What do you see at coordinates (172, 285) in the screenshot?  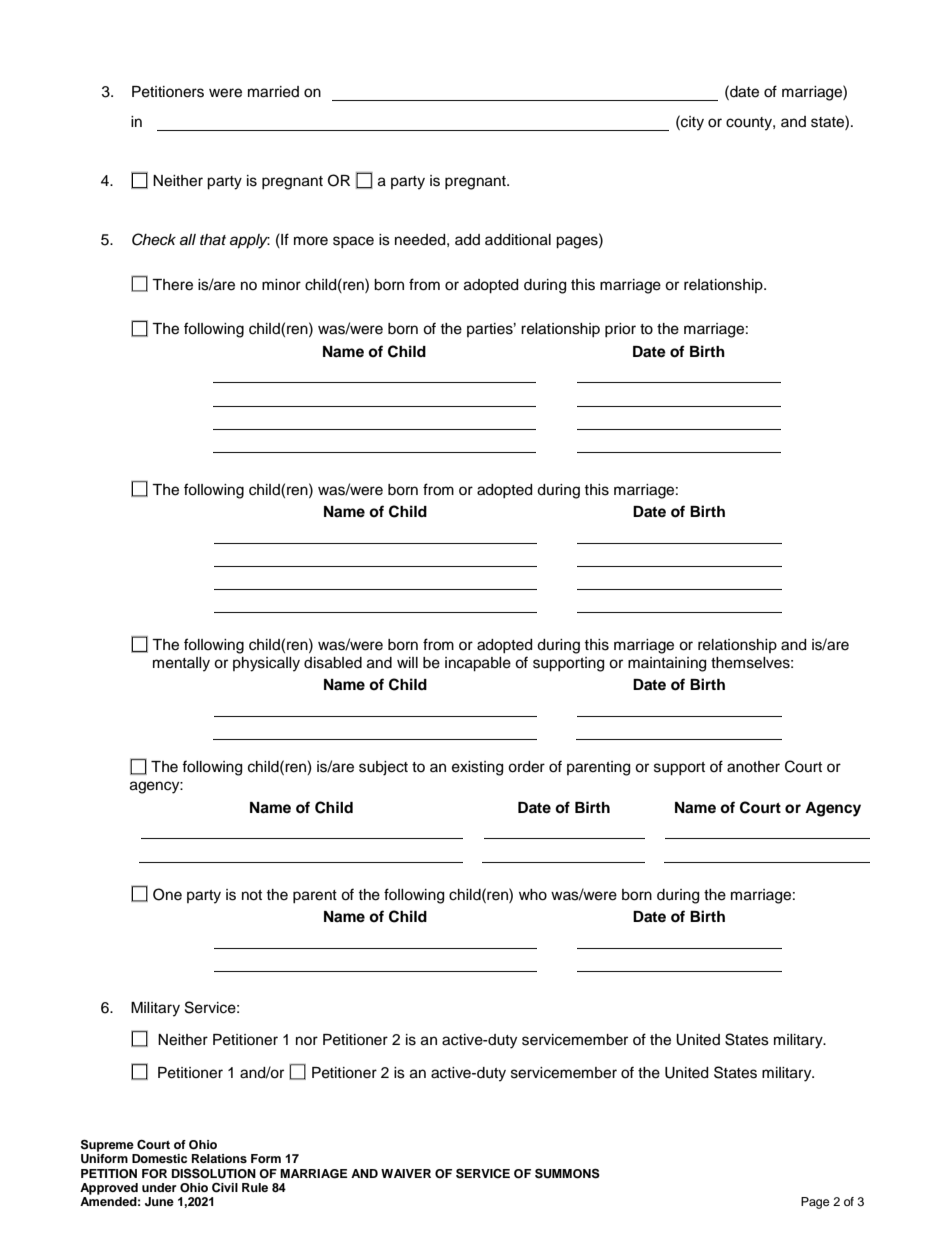 I see `There` at bounding box center [172, 285].
